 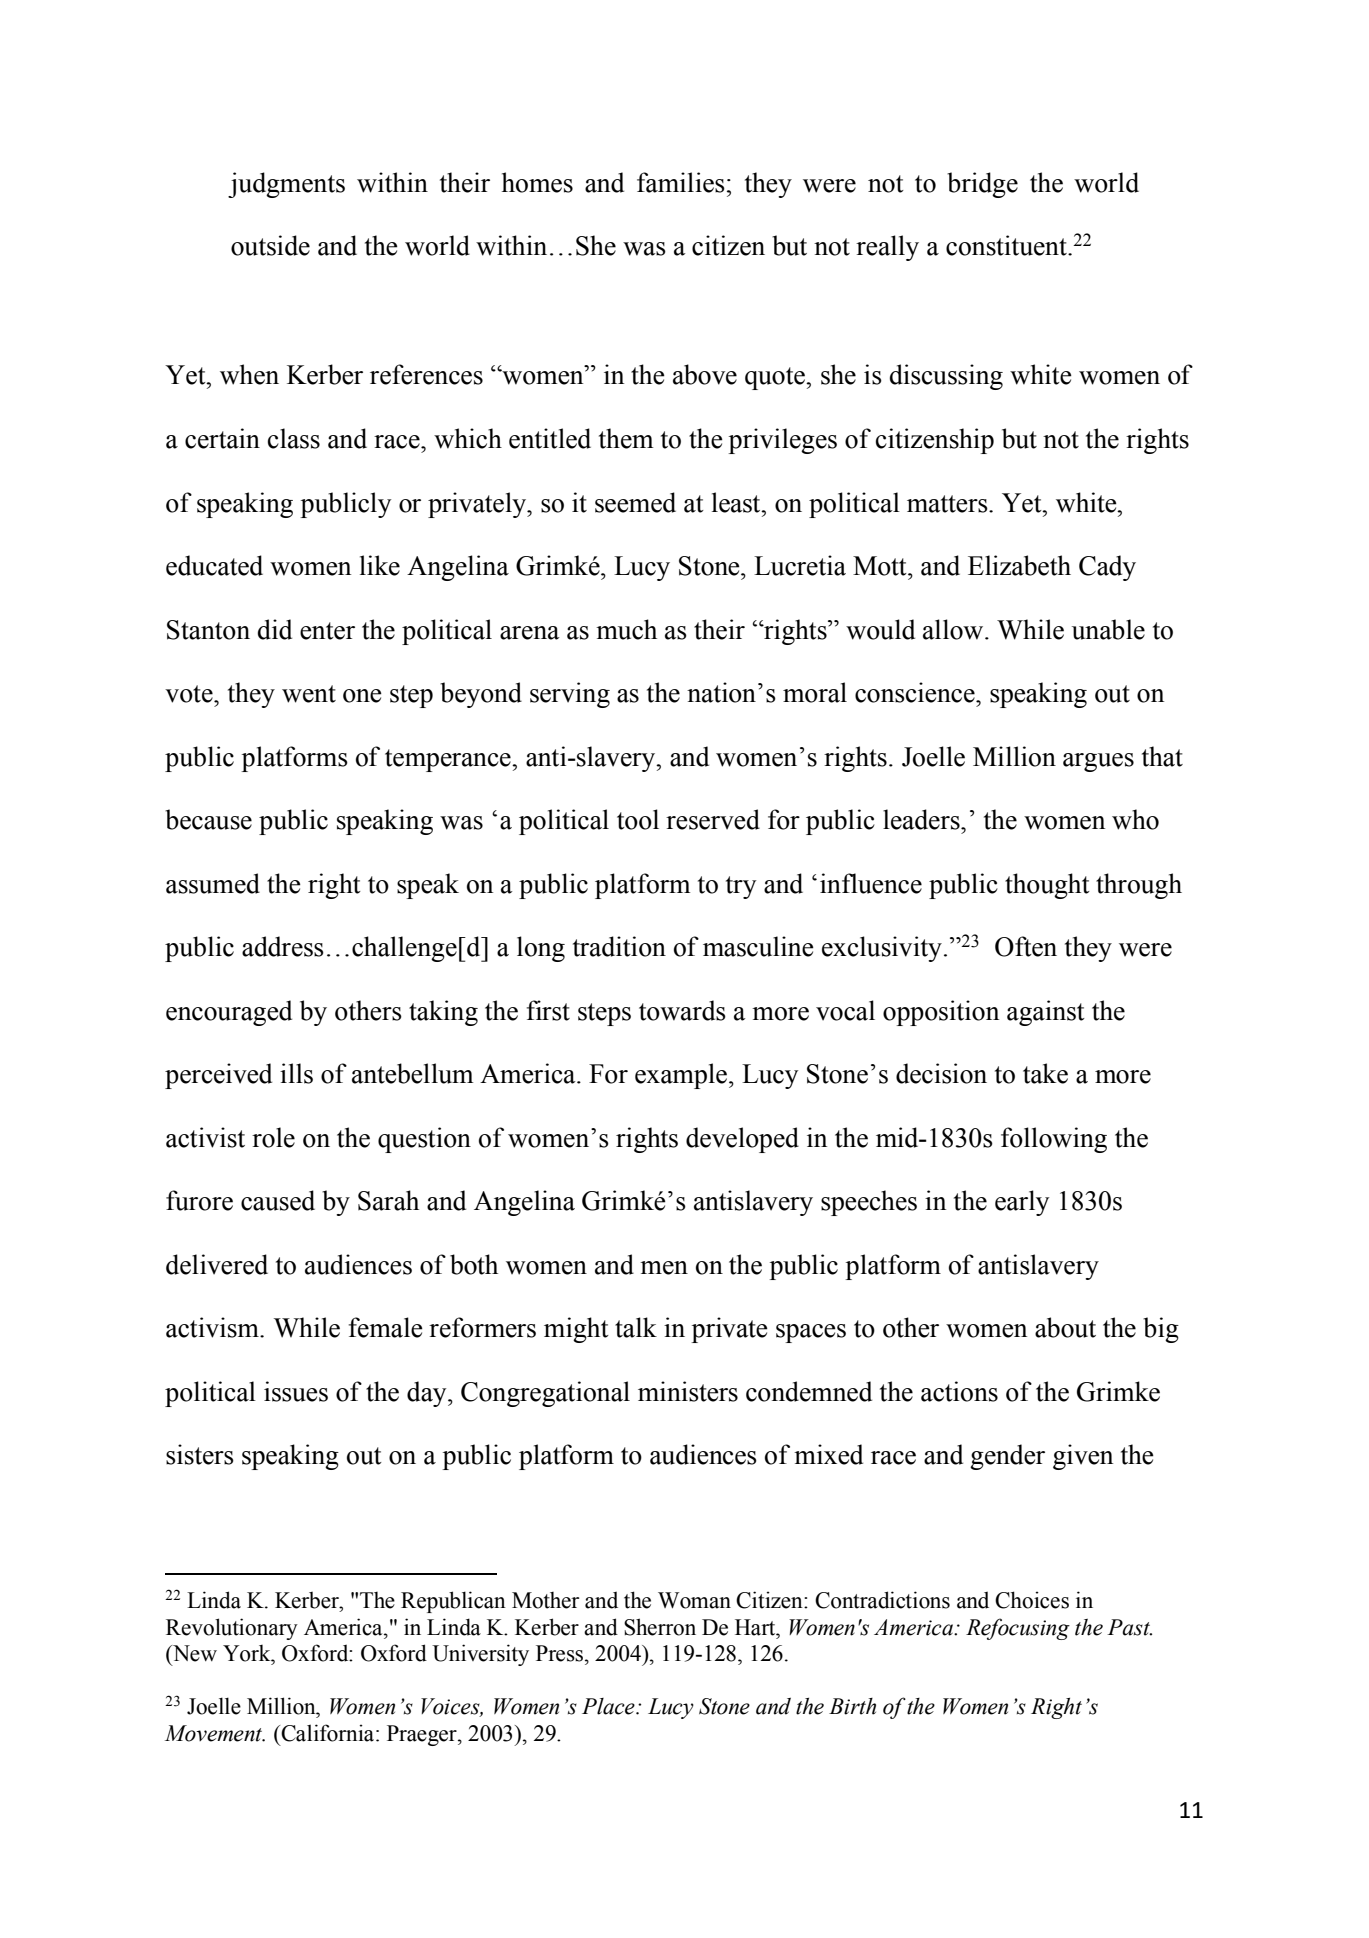 What do you see at coordinates (1026, 946) in the screenshot?
I see `Often` at bounding box center [1026, 946].
